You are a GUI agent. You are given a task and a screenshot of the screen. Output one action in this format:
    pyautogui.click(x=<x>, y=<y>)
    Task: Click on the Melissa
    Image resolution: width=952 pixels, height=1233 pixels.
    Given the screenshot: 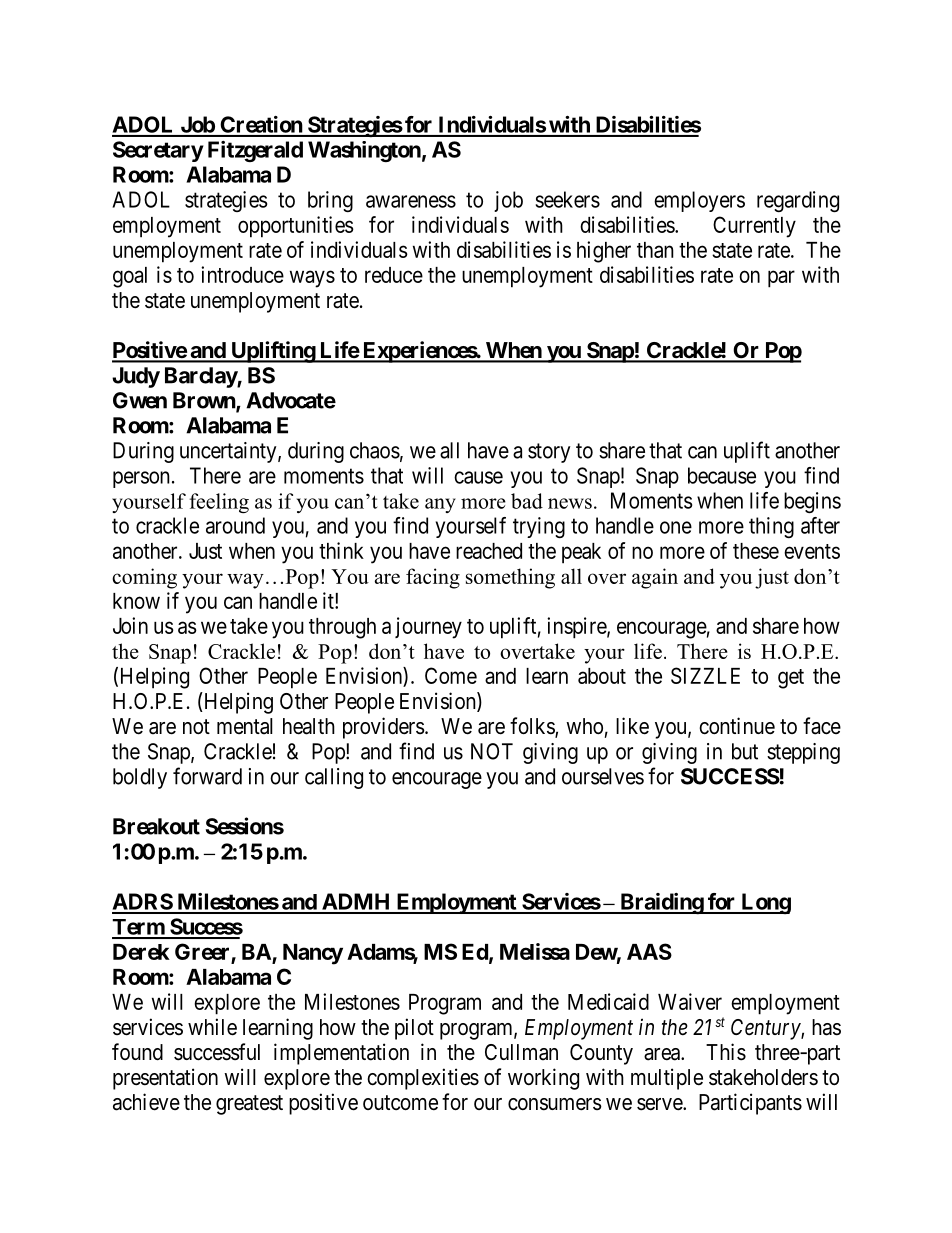 What is the action you would take?
    pyautogui.click(x=535, y=951)
